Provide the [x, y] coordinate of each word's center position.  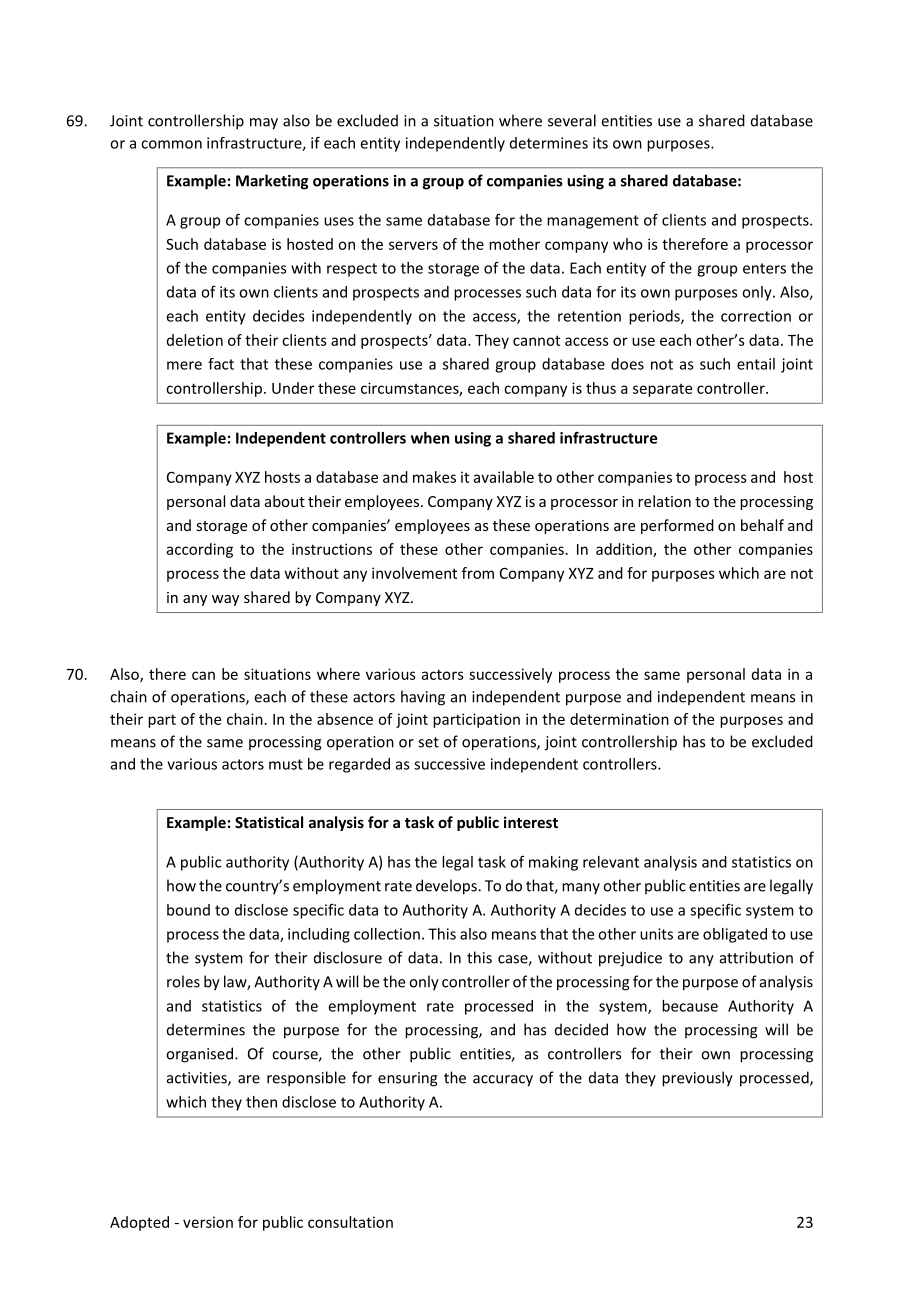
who [628, 244]
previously [697, 1079]
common [171, 144]
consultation [350, 1222]
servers [413, 245]
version [208, 1222]
